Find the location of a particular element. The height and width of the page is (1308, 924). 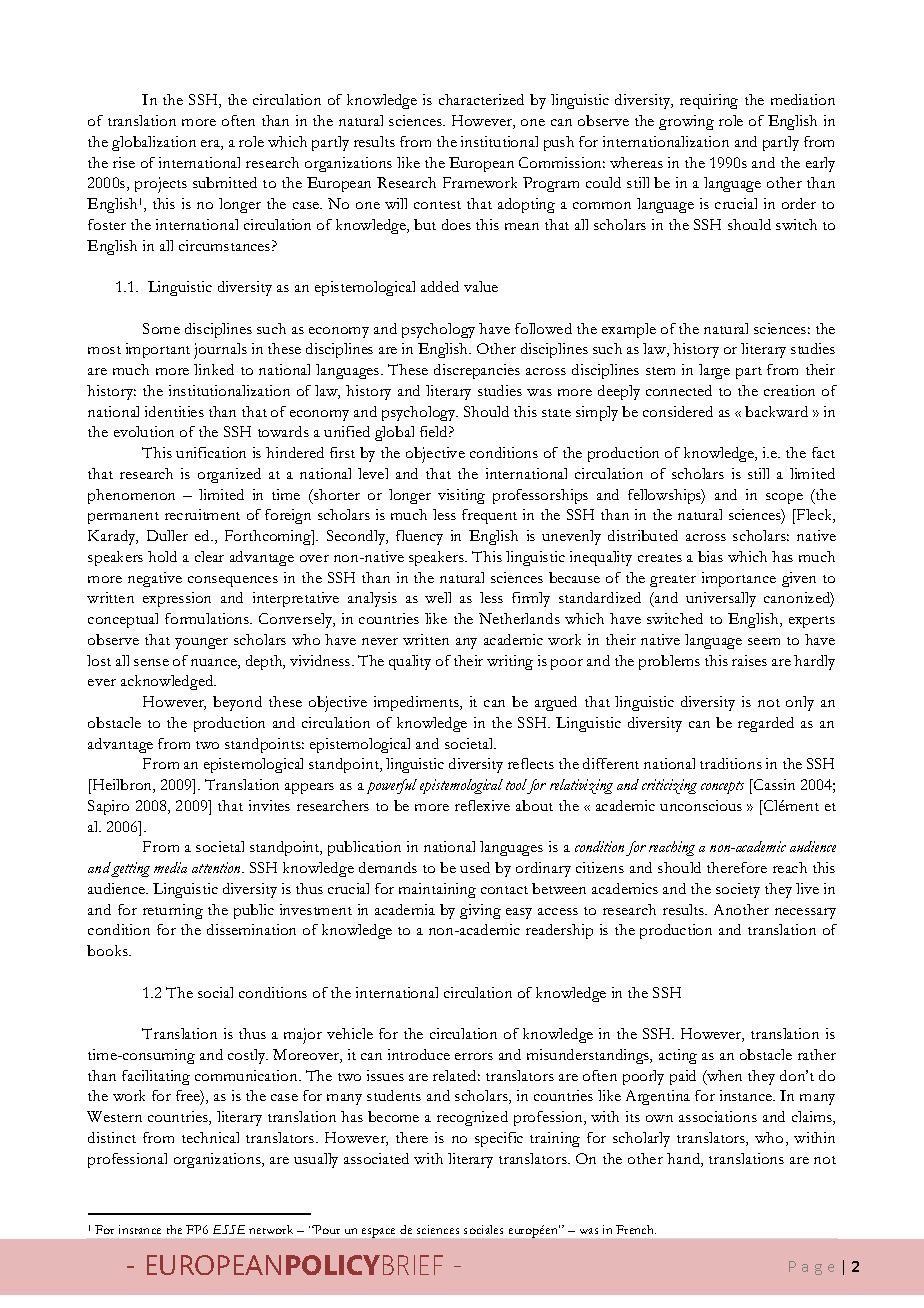

projects is located at coordinates (161, 185).
